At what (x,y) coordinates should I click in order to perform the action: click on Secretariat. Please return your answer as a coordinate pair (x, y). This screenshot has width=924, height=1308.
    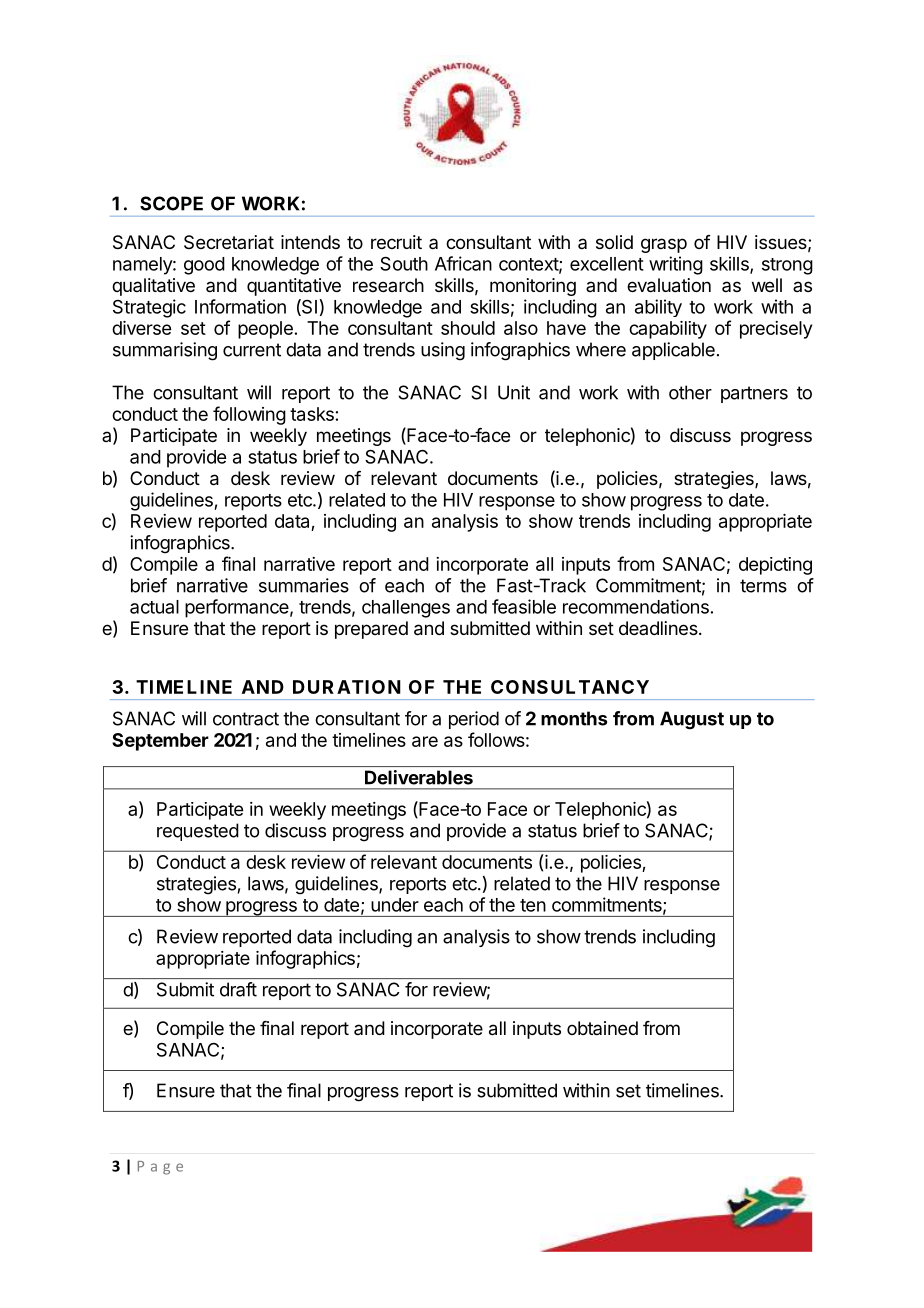
    Looking at the image, I should click on (229, 242).
